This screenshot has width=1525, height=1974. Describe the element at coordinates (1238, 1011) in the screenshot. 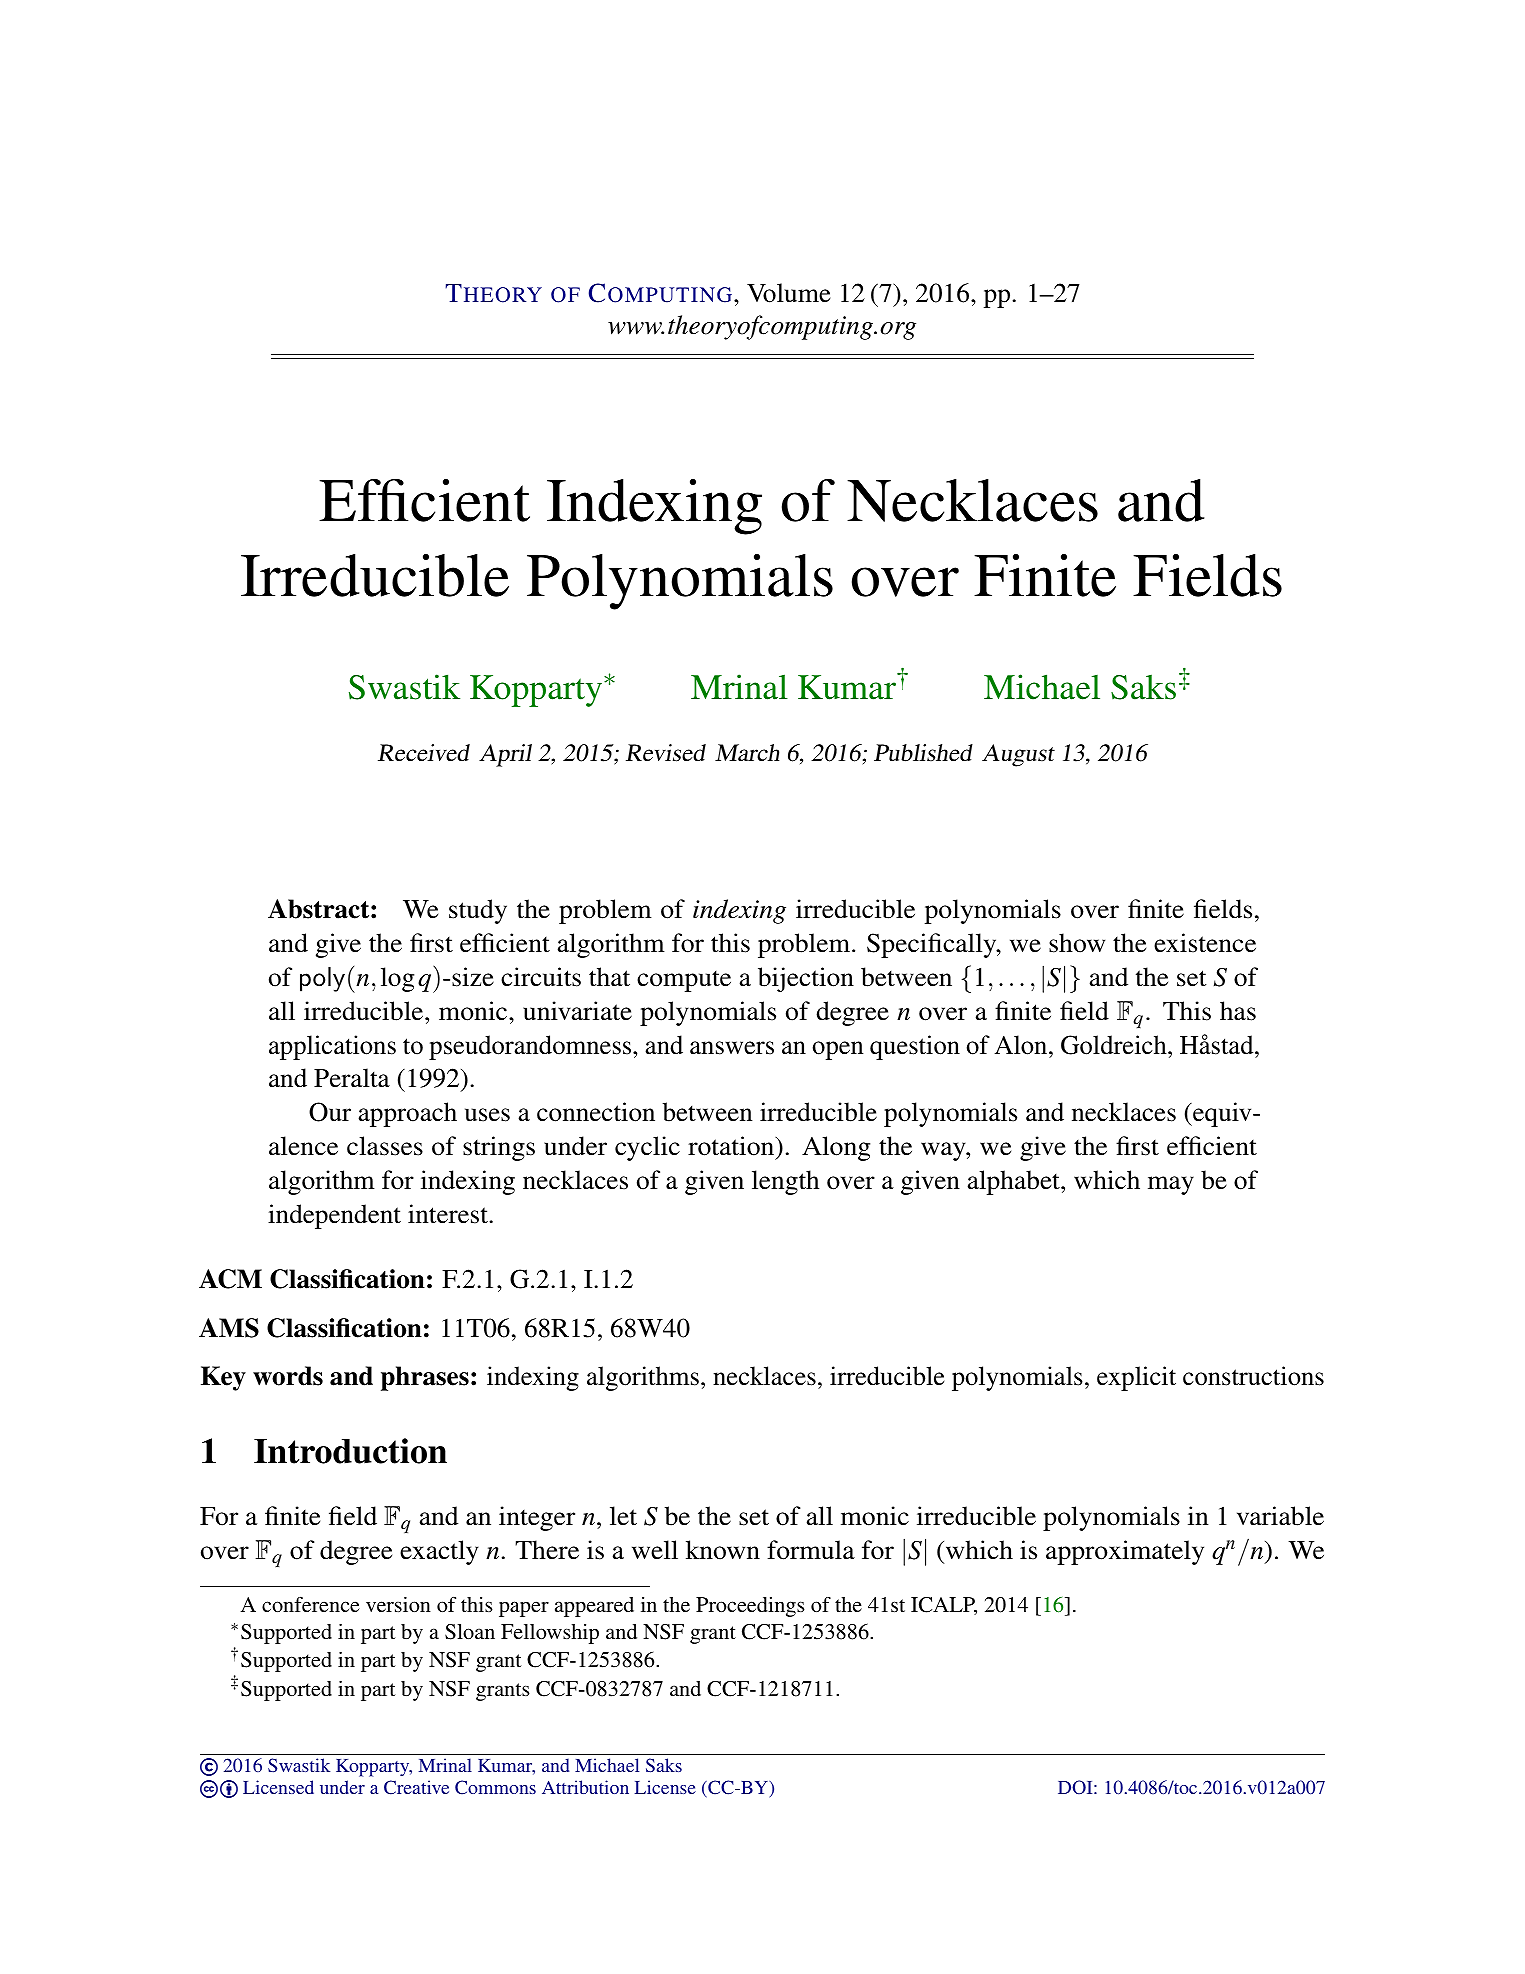

I see `has` at that location.
